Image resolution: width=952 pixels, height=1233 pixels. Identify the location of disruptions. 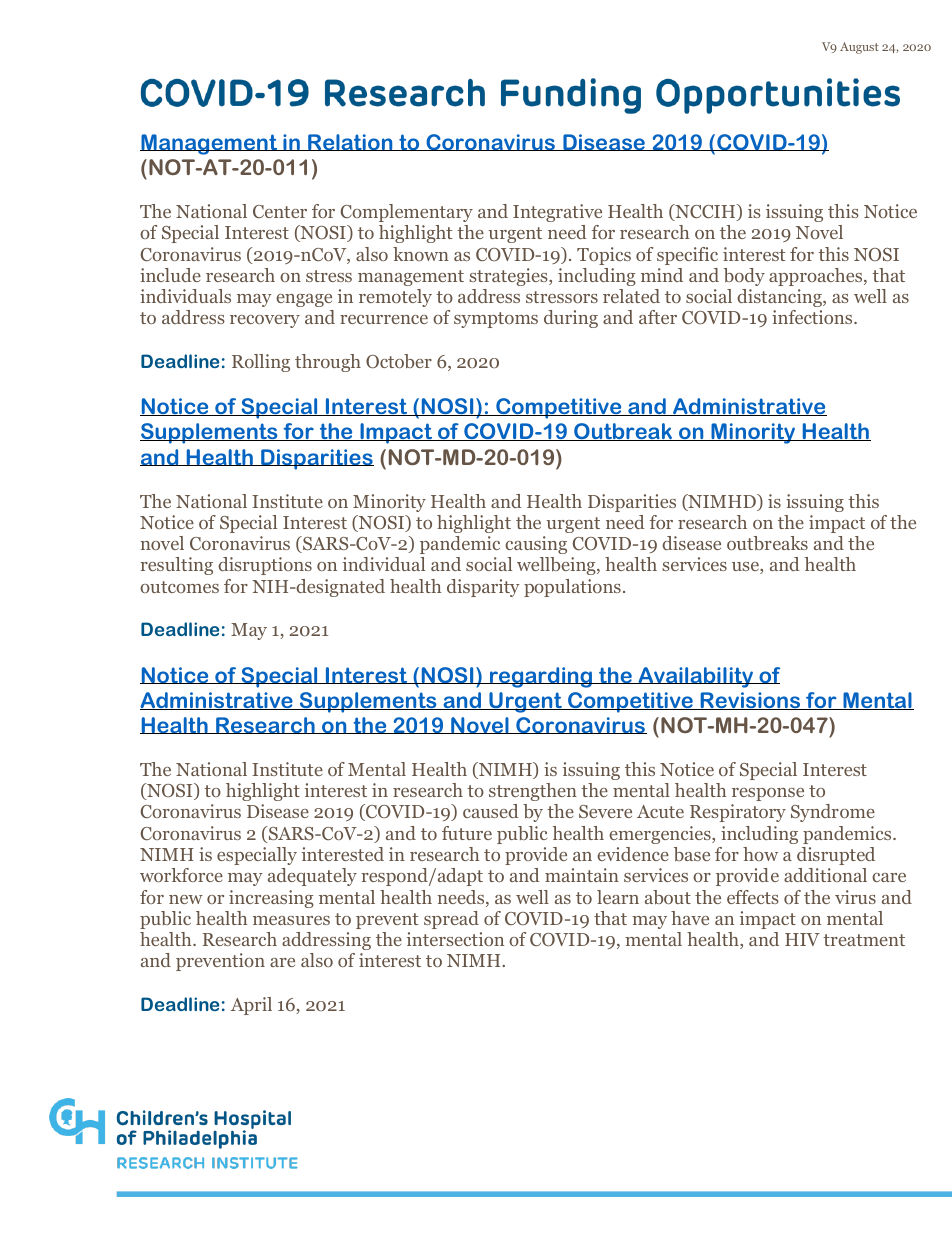
(265, 566).
